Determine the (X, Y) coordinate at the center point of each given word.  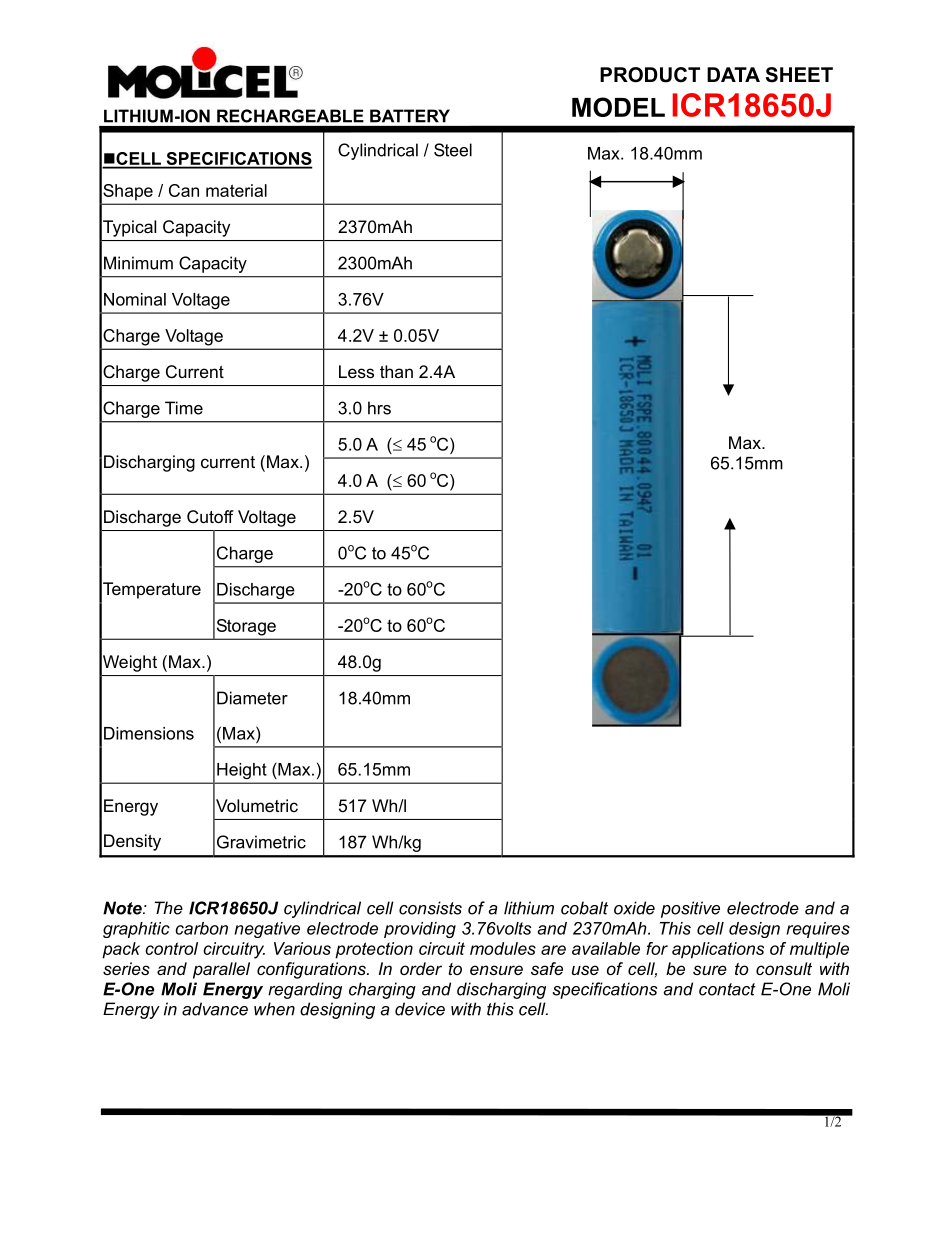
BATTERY (410, 115)
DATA (733, 74)
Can (184, 190)
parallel (221, 970)
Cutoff (210, 517)
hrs (379, 408)
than (396, 371)
